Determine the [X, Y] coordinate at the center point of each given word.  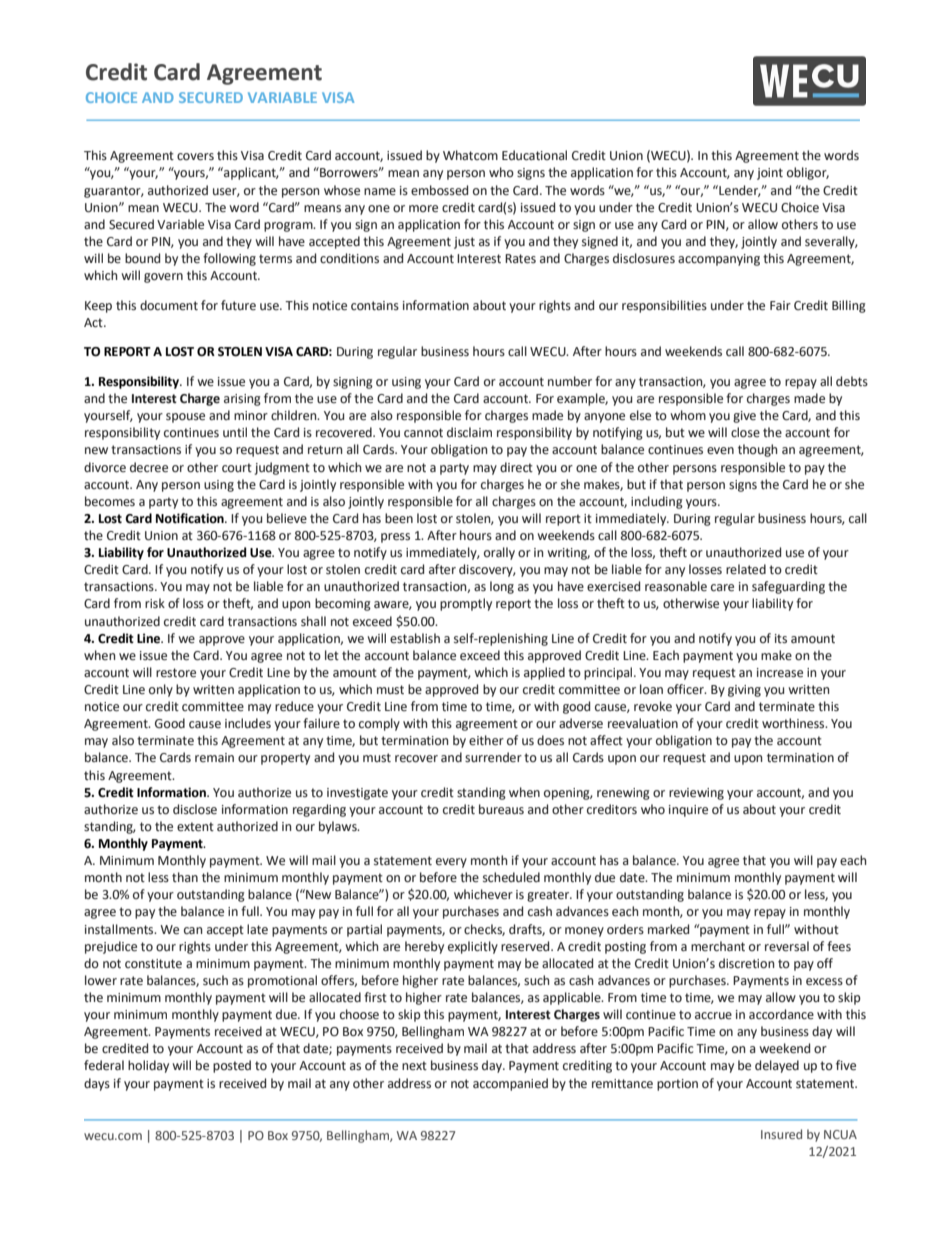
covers [195, 157]
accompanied [510, 1084]
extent [195, 827]
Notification [191, 518]
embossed [439, 190]
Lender [739, 191]
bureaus [501, 809]
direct [516, 467]
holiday [148, 1066]
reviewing [696, 794]
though [757, 450]
